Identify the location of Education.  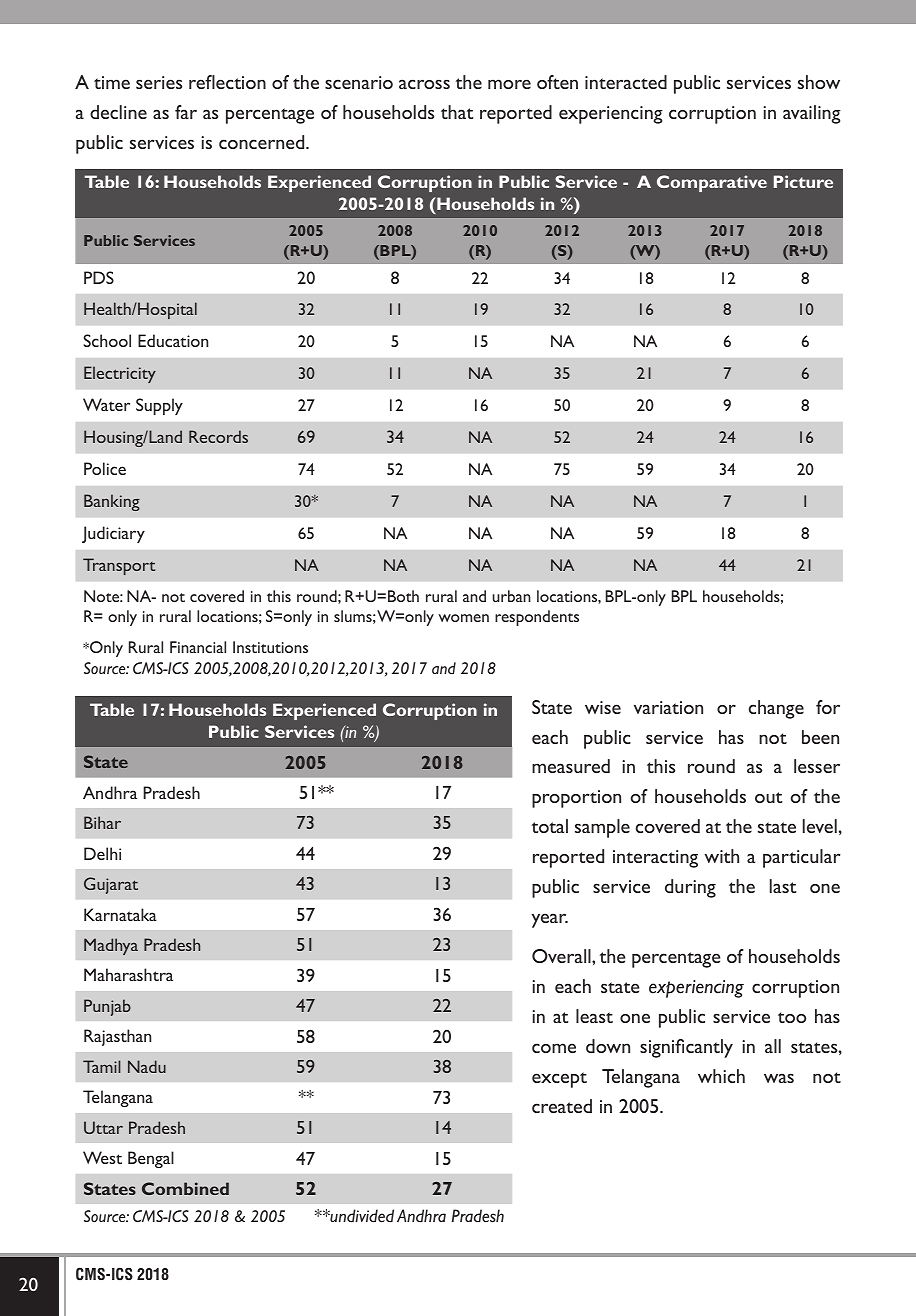
(173, 340).
